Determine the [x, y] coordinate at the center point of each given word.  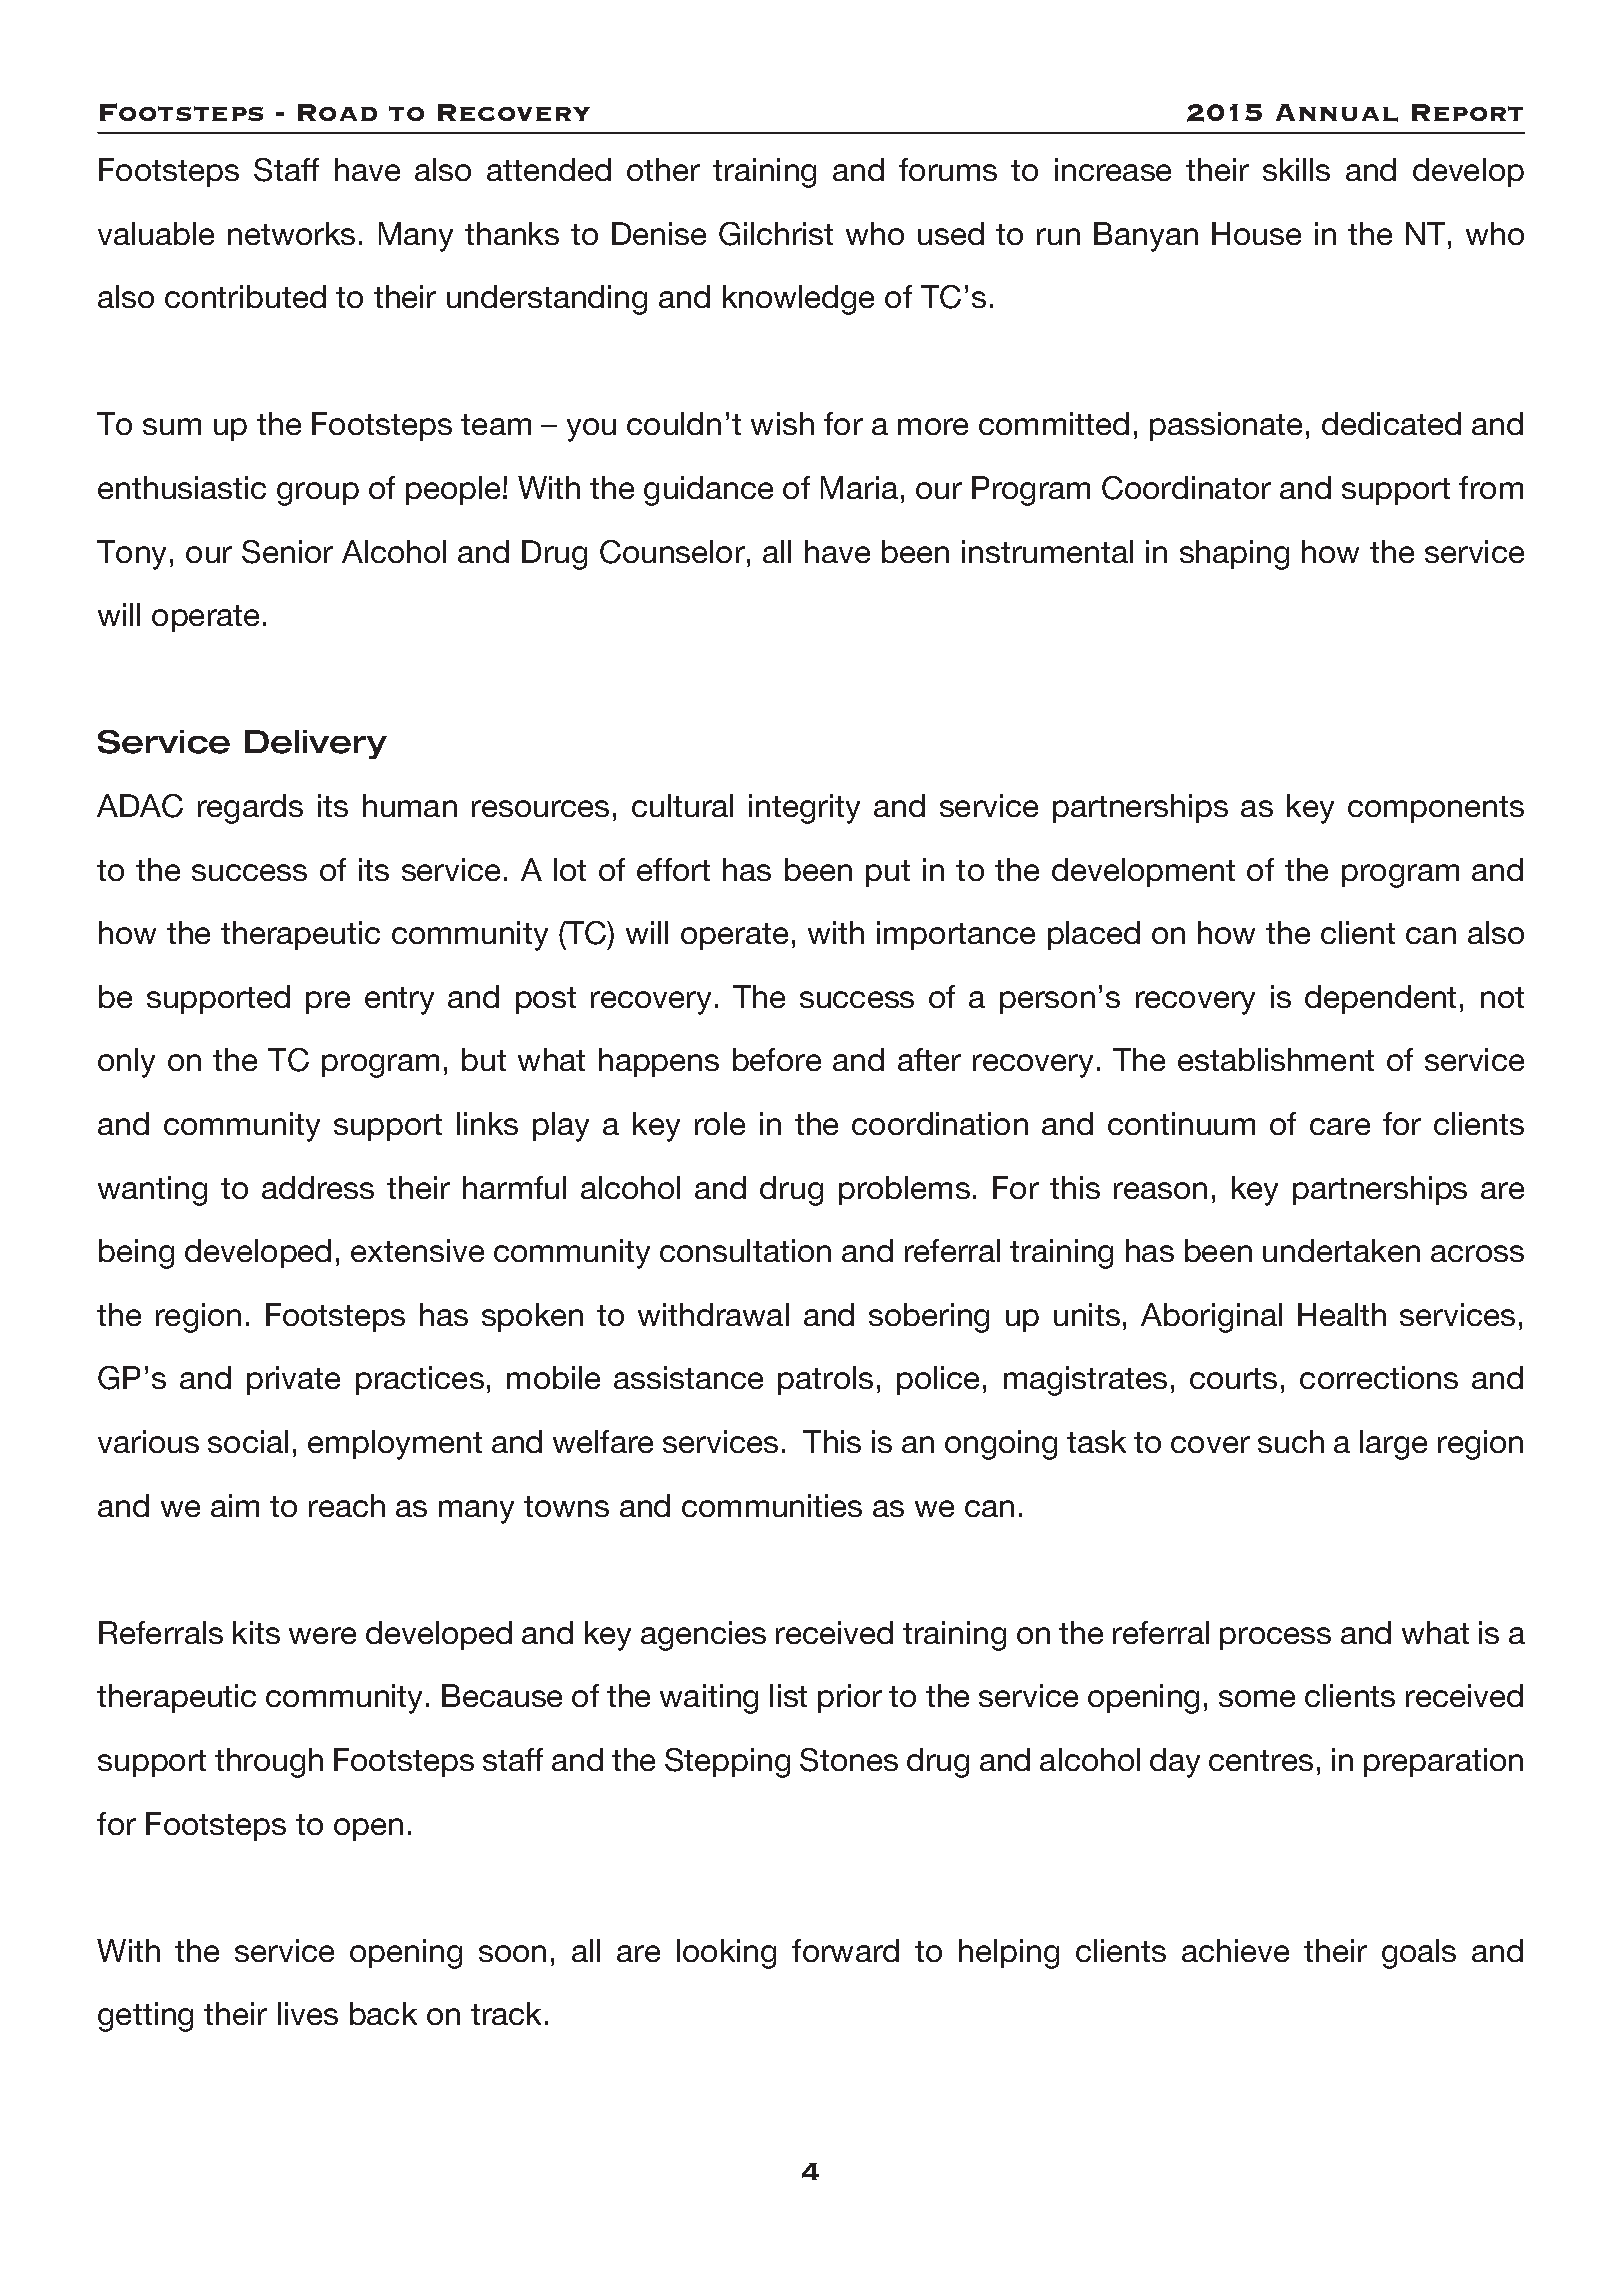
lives [308, 2013]
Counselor [672, 552]
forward [845, 1950]
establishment [1276, 1059]
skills [1296, 169]
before [777, 1059]
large [1393, 1445]
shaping [1234, 555]
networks [291, 233]
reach [347, 1505]
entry [399, 1001]
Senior [287, 552]
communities [772, 1505]
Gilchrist [776, 234]
